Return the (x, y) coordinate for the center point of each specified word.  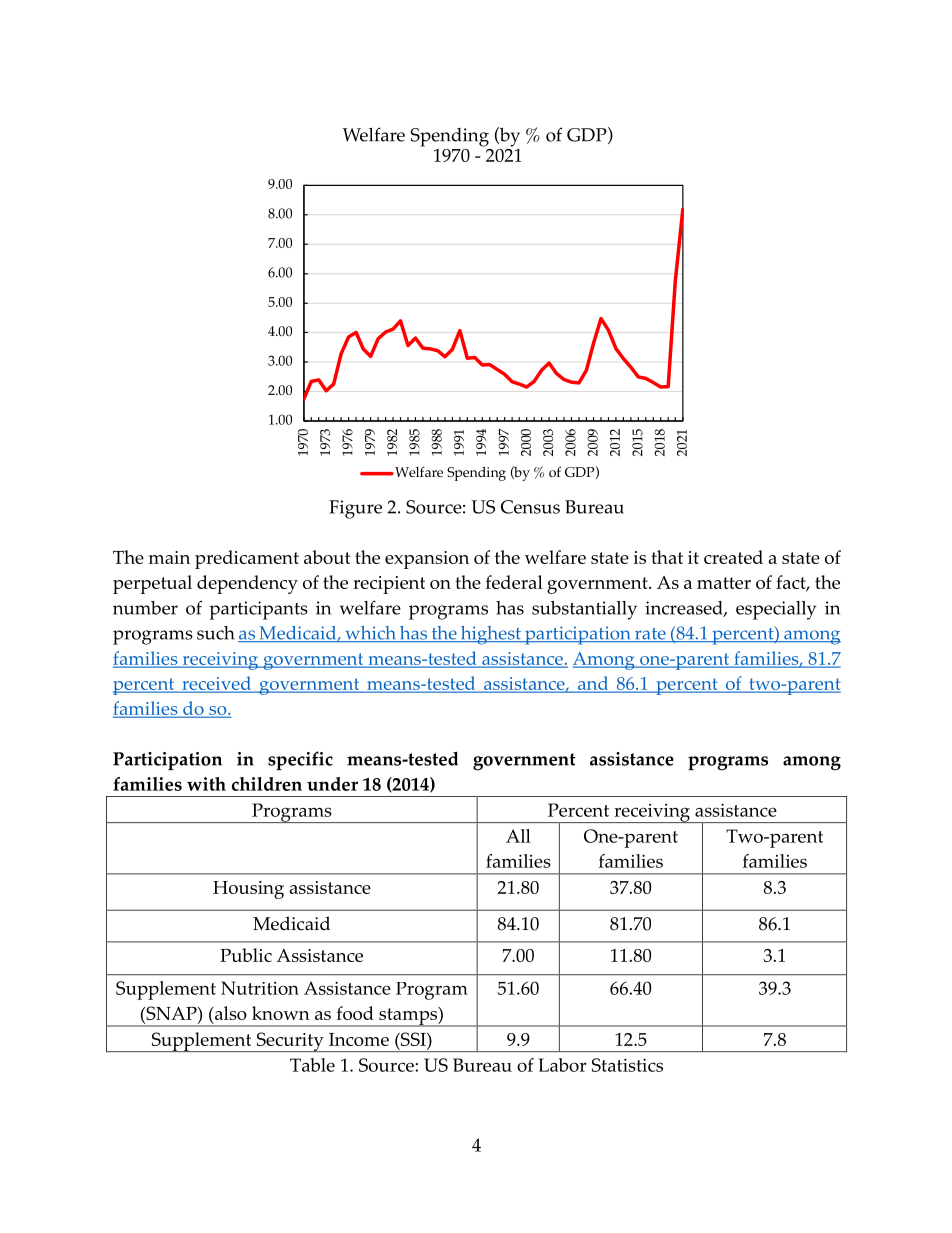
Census (530, 507)
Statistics (627, 1065)
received (216, 684)
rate (650, 635)
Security (290, 1042)
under (332, 784)
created (733, 557)
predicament (247, 559)
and (593, 684)
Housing (248, 890)
